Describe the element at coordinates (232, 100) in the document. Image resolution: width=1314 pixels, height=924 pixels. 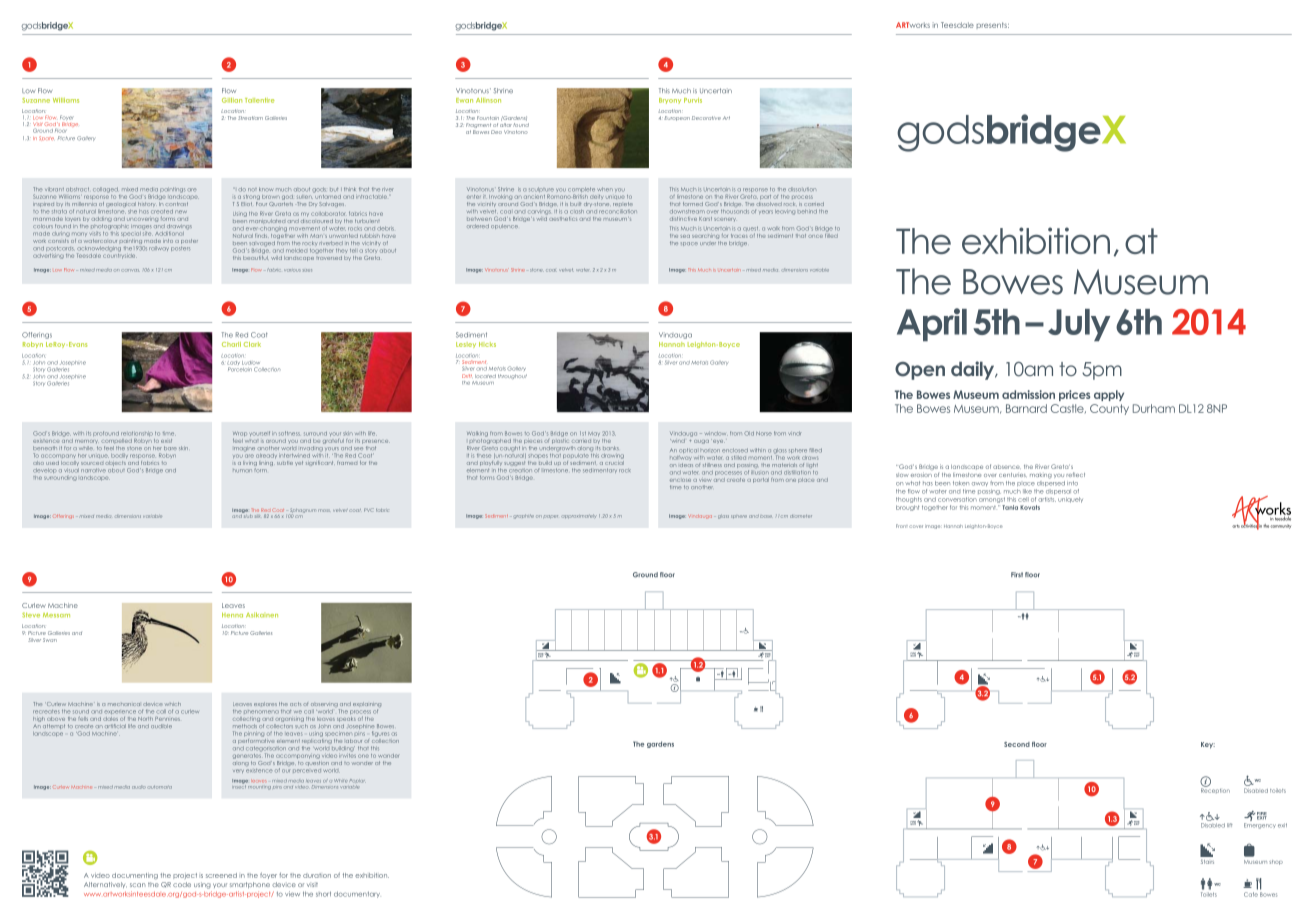
I see `Gillian` at that location.
